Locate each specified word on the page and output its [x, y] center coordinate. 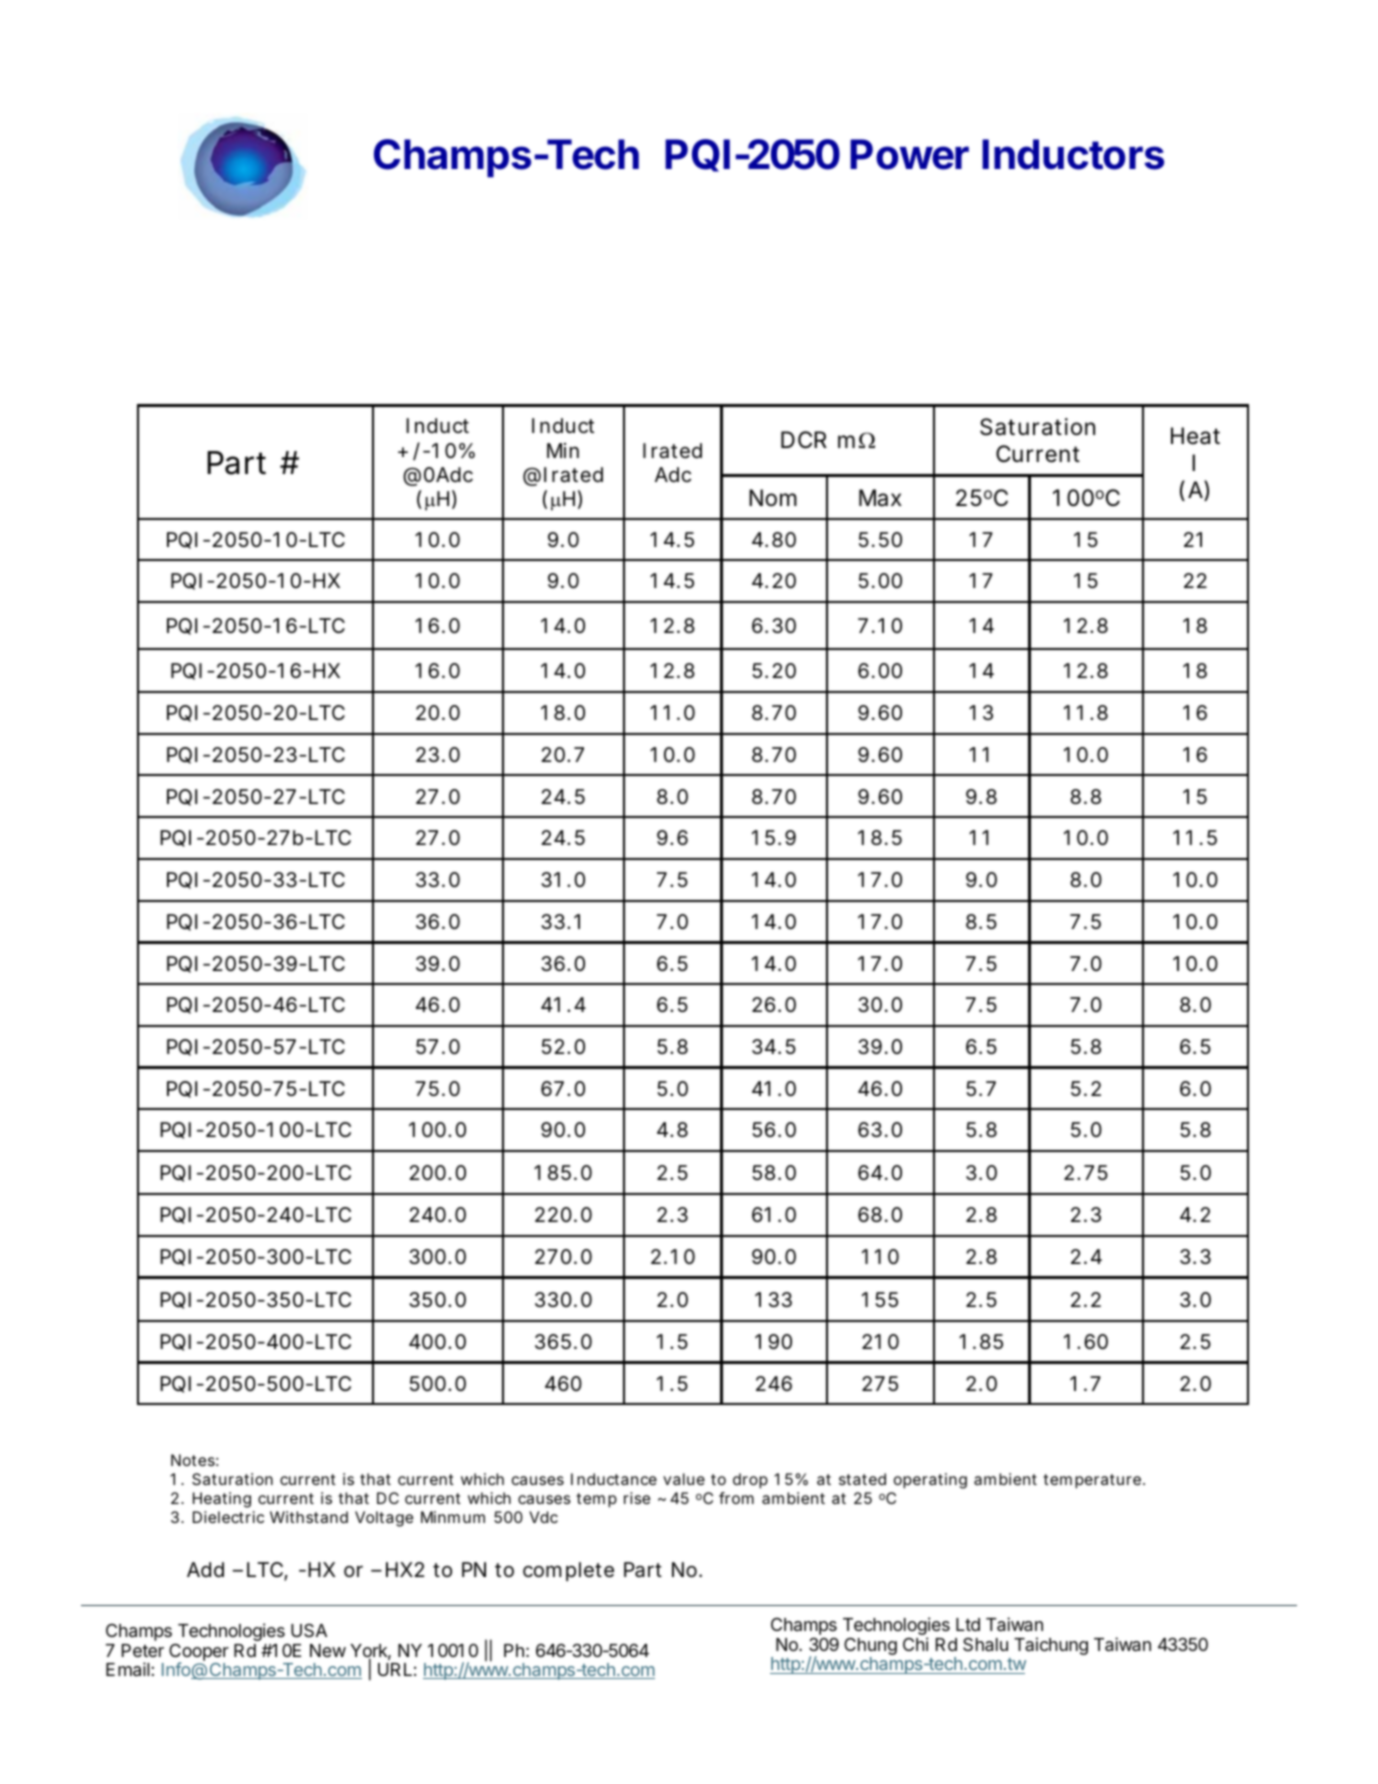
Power [909, 154]
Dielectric [228, 1517]
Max [880, 498]
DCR [804, 439]
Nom [773, 498]
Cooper [199, 1653]
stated [862, 1479]
